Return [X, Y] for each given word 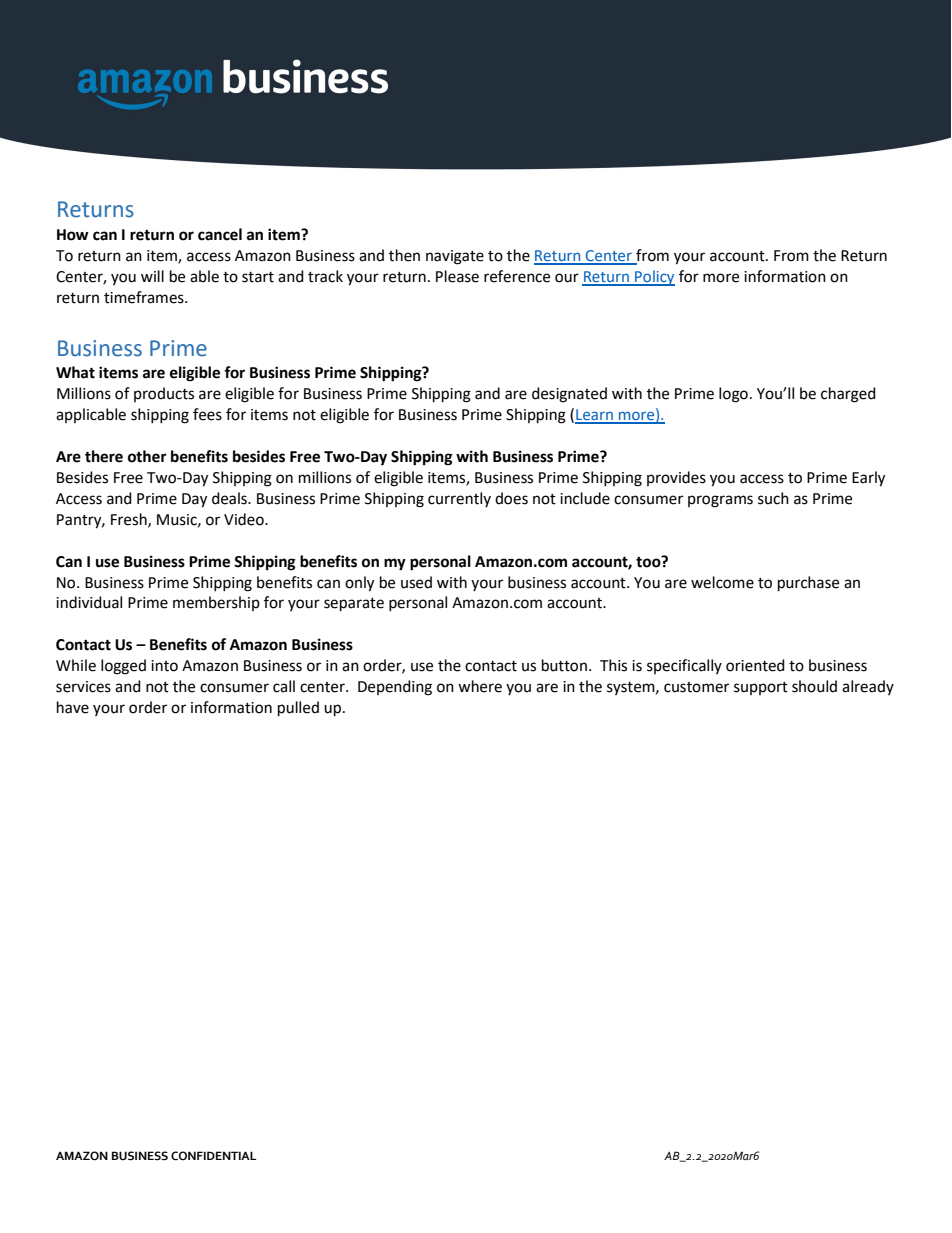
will [152, 276]
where [480, 686]
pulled [298, 709]
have [73, 707]
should [814, 686]
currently [459, 499]
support [761, 688]
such [773, 498]
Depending [395, 688]
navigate [455, 257]
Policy [654, 278]
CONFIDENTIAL [213, 1156]
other [147, 456]
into [164, 666]
